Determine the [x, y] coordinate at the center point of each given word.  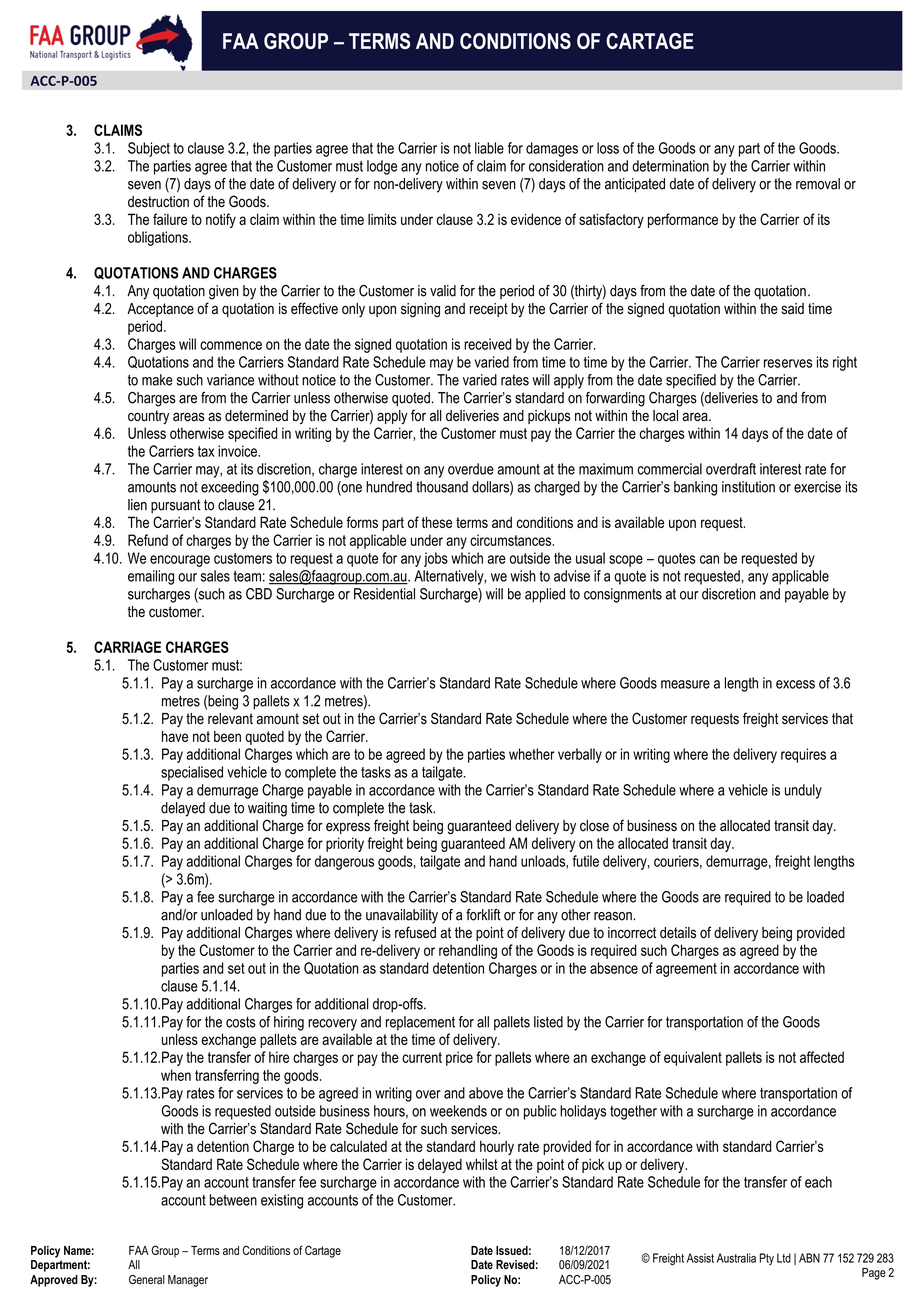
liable [489, 148]
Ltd [784, 1258]
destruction [158, 202]
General [147, 1280]
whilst [482, 1164]
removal [818, 184]
